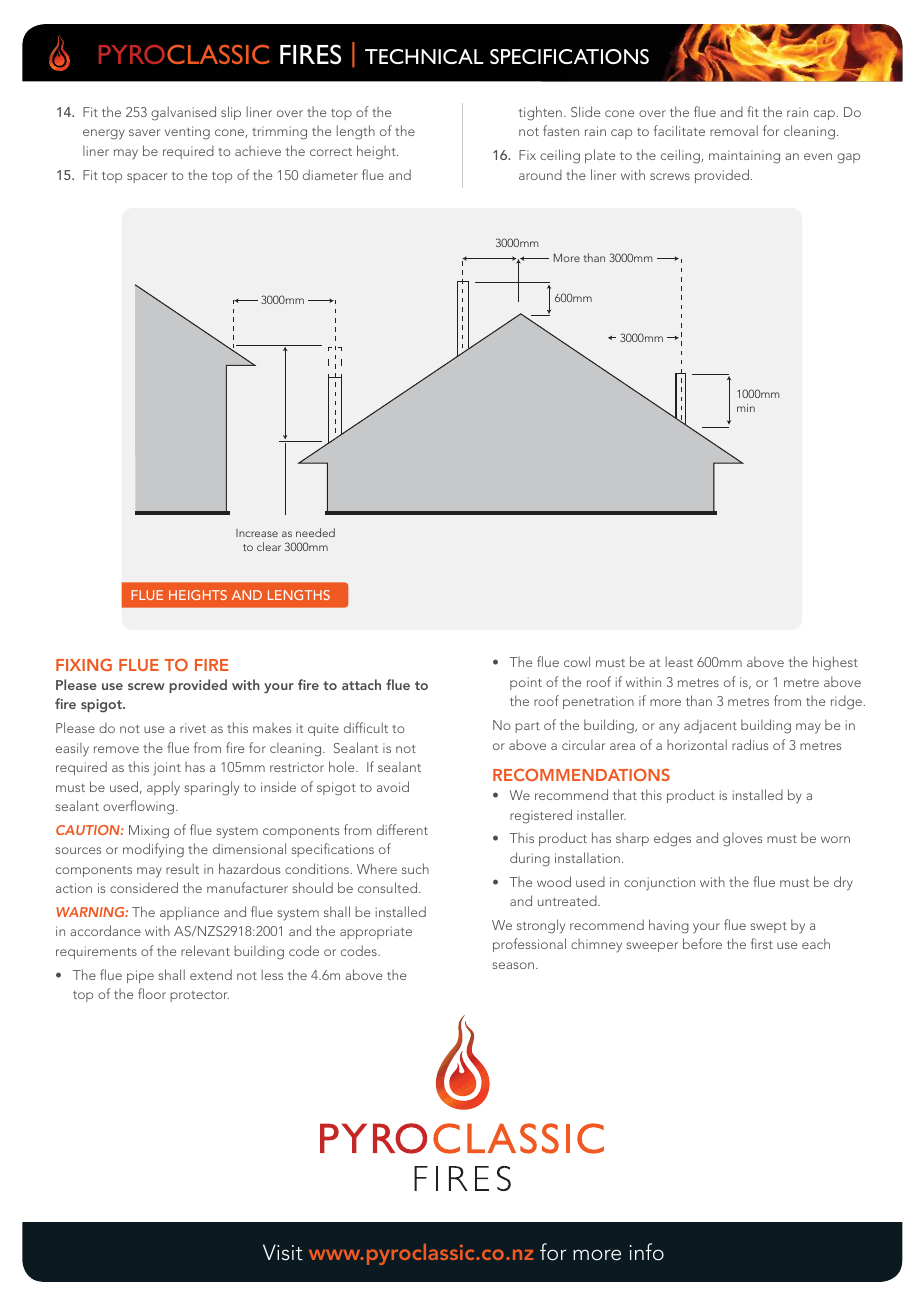  I want to click on info, so click(647, 1252).
